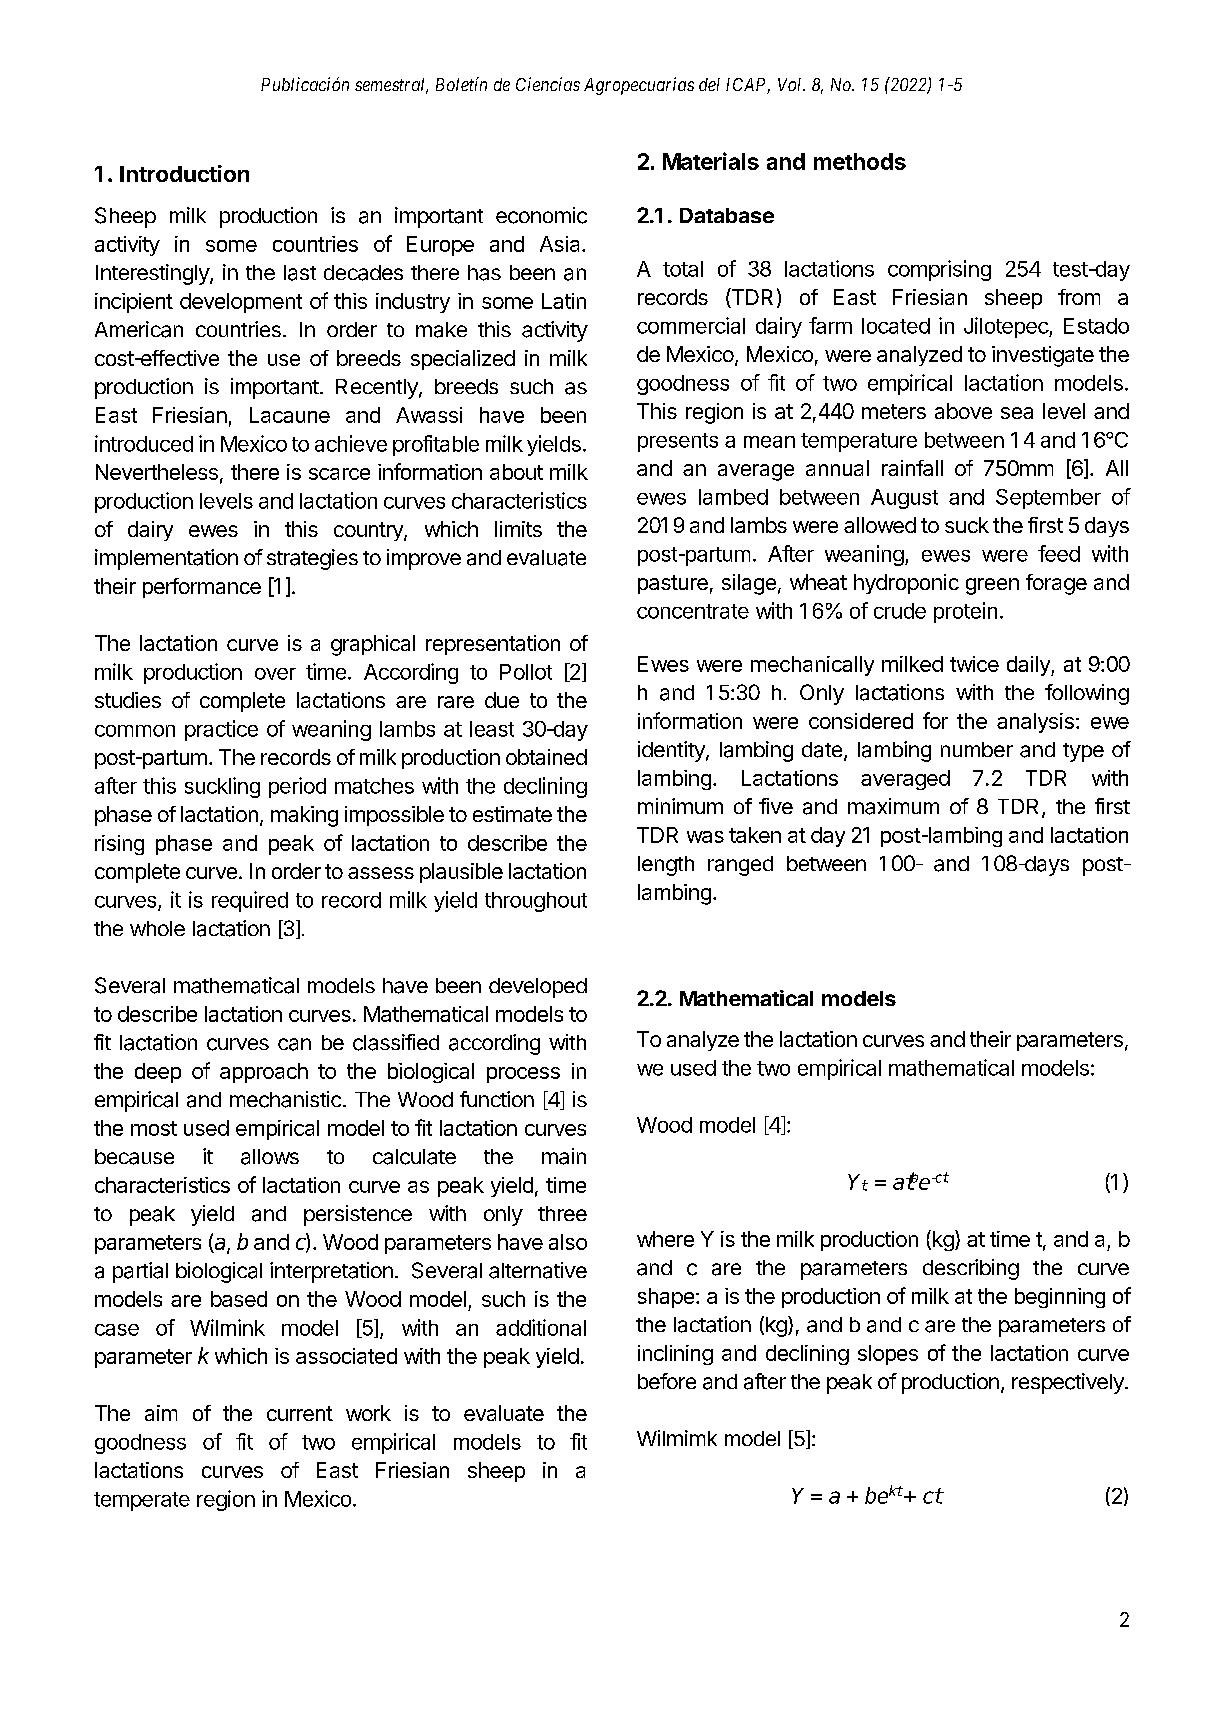 Image resolution: width=1223 pixels, height=1729 pixels. Describe the element at coordinates (1069, 1383) in the screenshot. I see `respectively` at that location.
